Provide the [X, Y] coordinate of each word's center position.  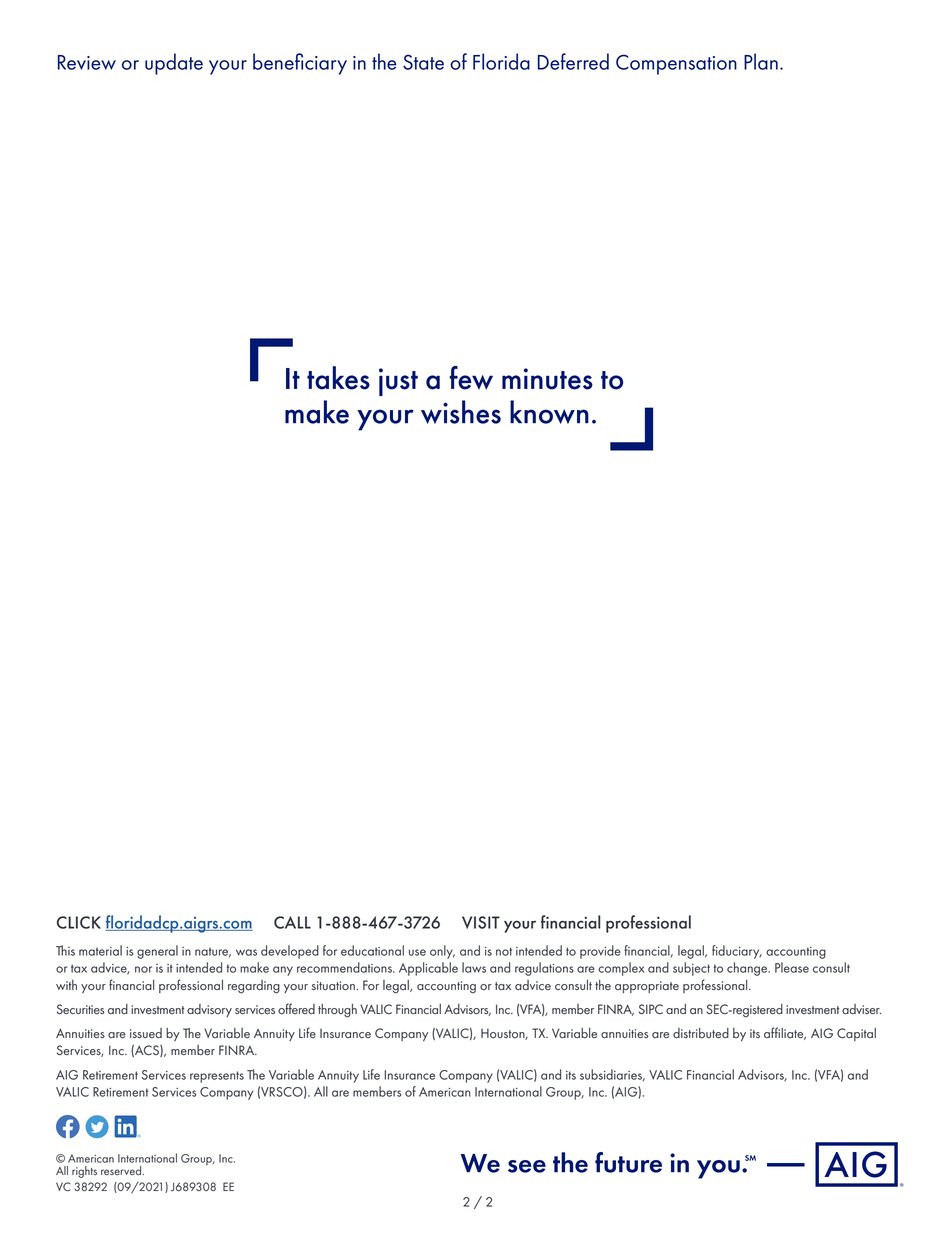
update [174, 64]
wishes [461, 412]
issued [146, 1033]
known [549, 412]
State [423, 62]
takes [338, 378]
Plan [761, 61]
